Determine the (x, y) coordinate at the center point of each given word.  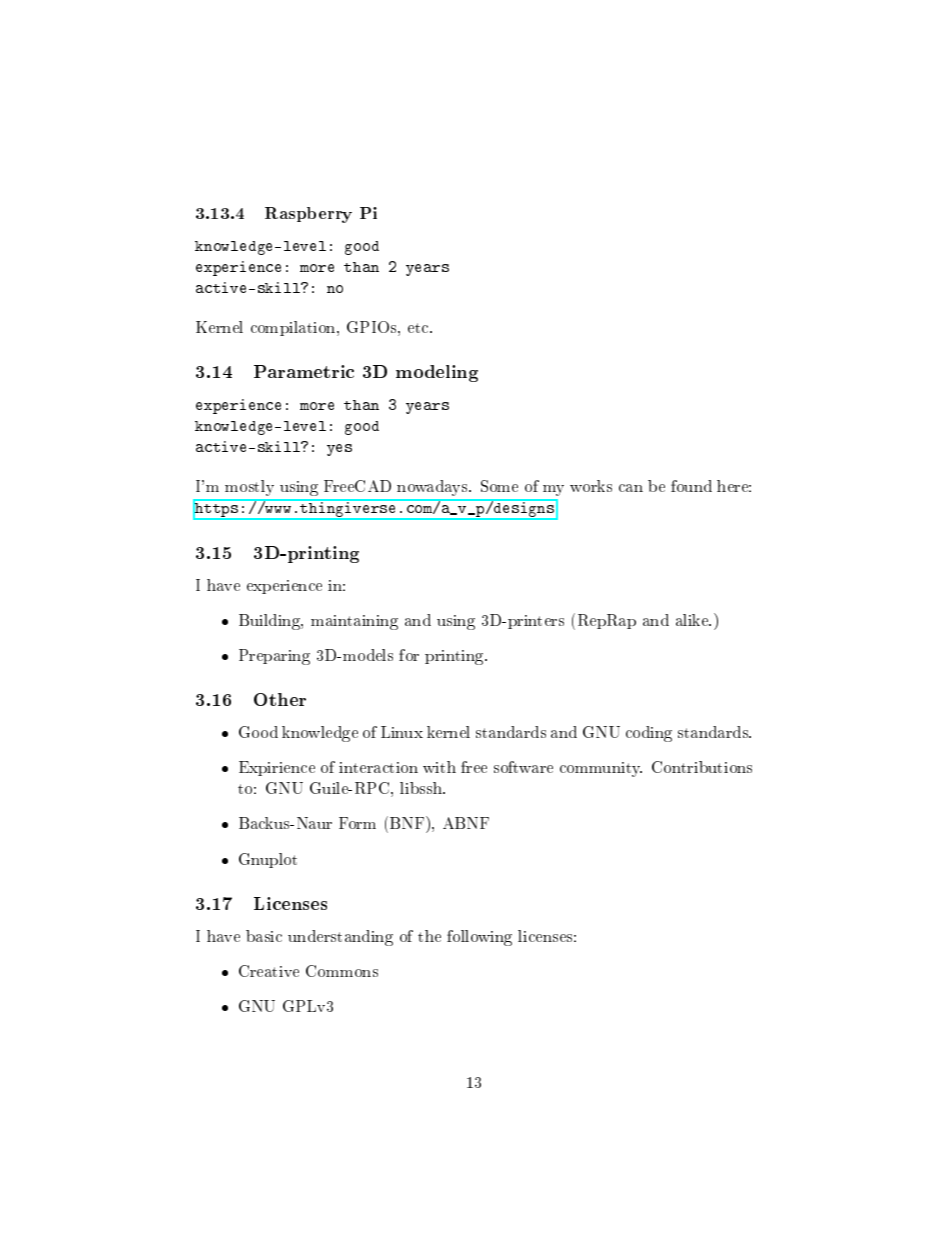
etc (419, 328)
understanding (340, 938)
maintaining (354, 622)
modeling (437, 373)
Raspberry (308, 215)
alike (693, 620)
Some (499, 486)
